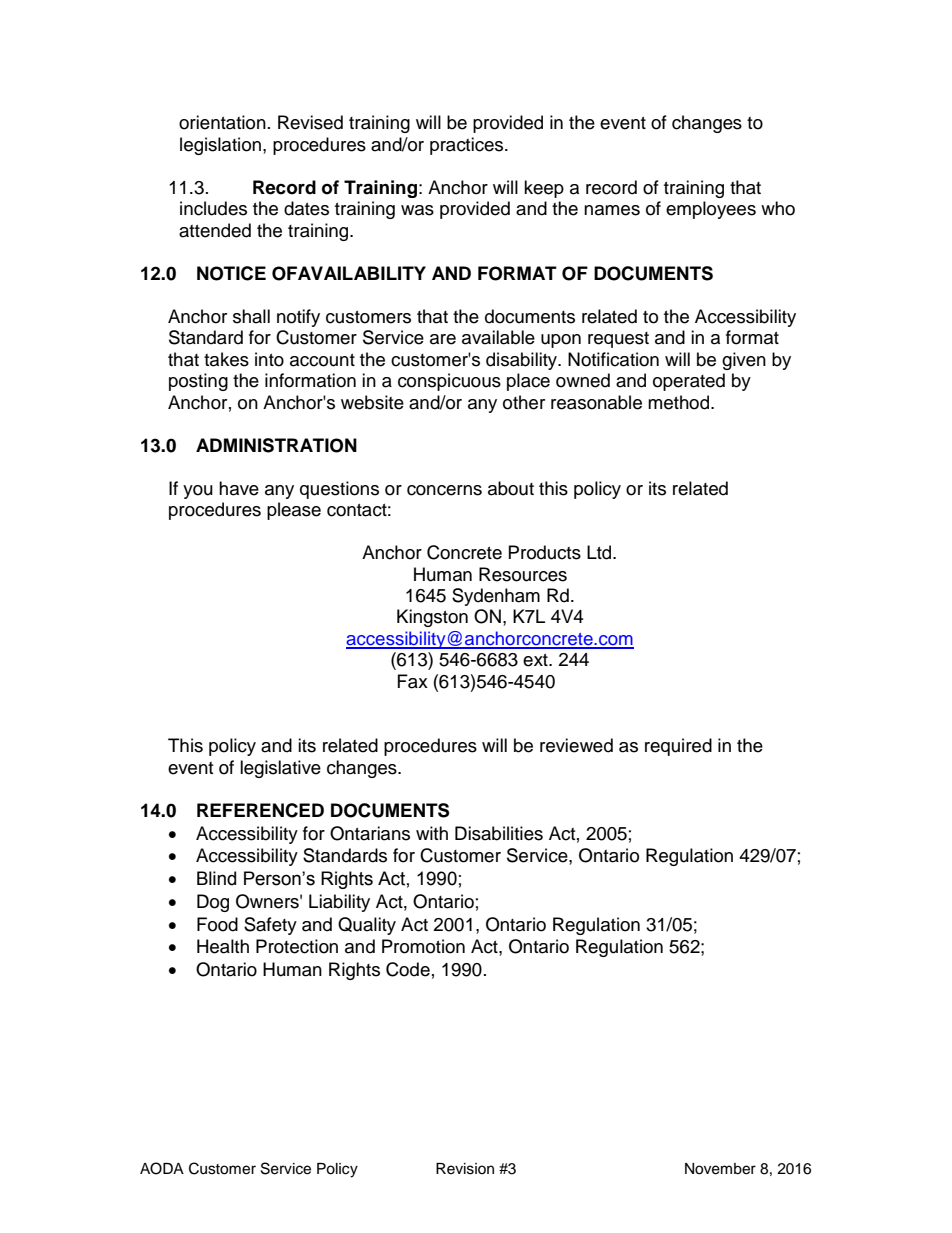 The image size is (952, 1233). Describe the element at coordinates (468, 146) in the page. I see `practices` at that location.
